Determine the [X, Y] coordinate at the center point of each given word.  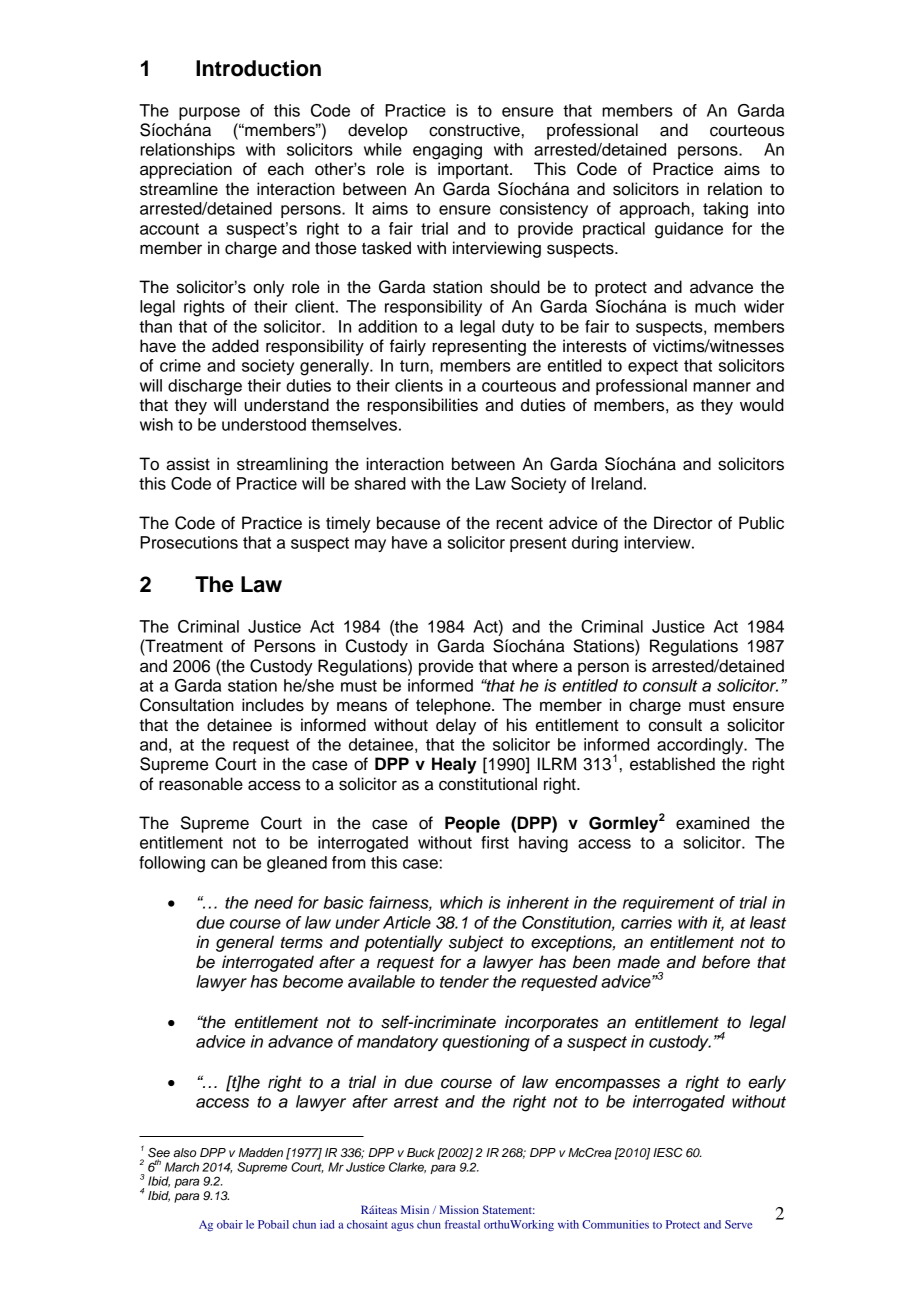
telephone [454, 706]
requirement [668, 904]
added [235, 346]
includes [273, 705]
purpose [209, 113]
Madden [261, 1152]
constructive [474, 130]
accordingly [701, 746]
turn [415, 366]
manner [722, 387]
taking [725, 210]
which [461, 902]
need [273, 902]
